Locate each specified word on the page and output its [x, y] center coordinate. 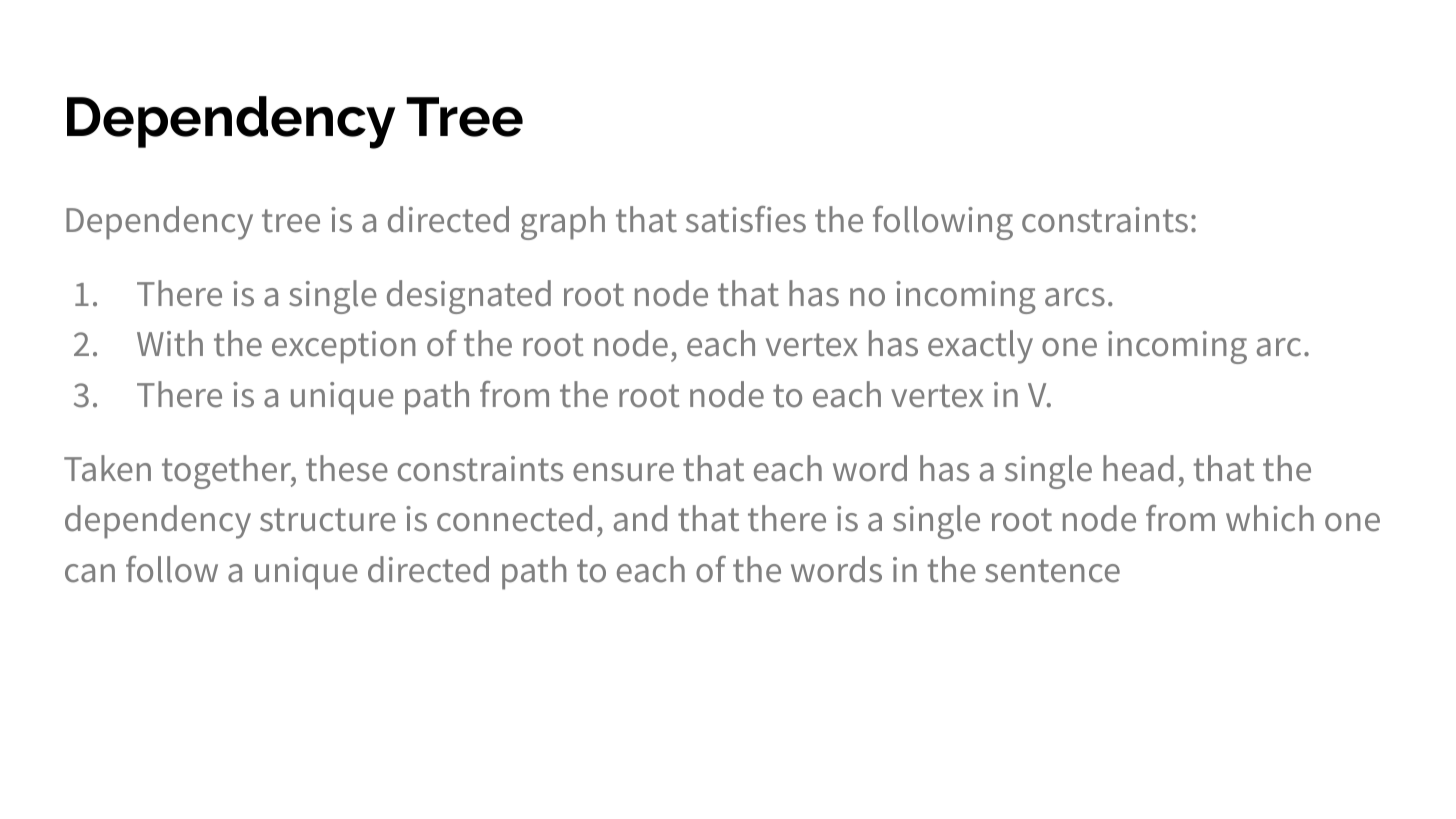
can [90, 573]
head [1138, 468]
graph [563, 223]
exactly [980, 347]
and [640, 518]
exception [344, 347]
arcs [1075, 297]
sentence [1052, 571]
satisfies [746, 219]
